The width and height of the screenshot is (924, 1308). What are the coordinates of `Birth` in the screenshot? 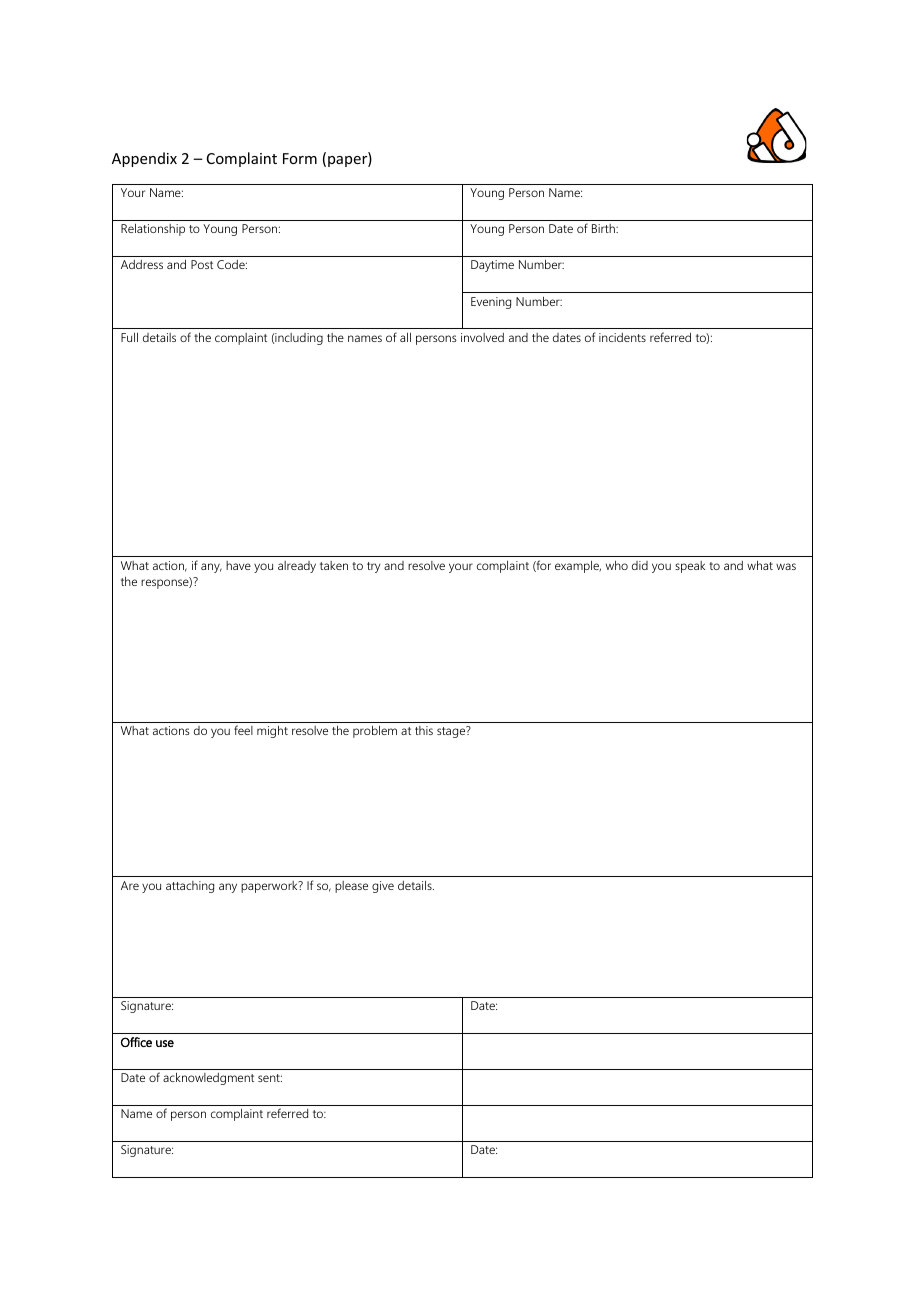 It's located at (604, 228).
